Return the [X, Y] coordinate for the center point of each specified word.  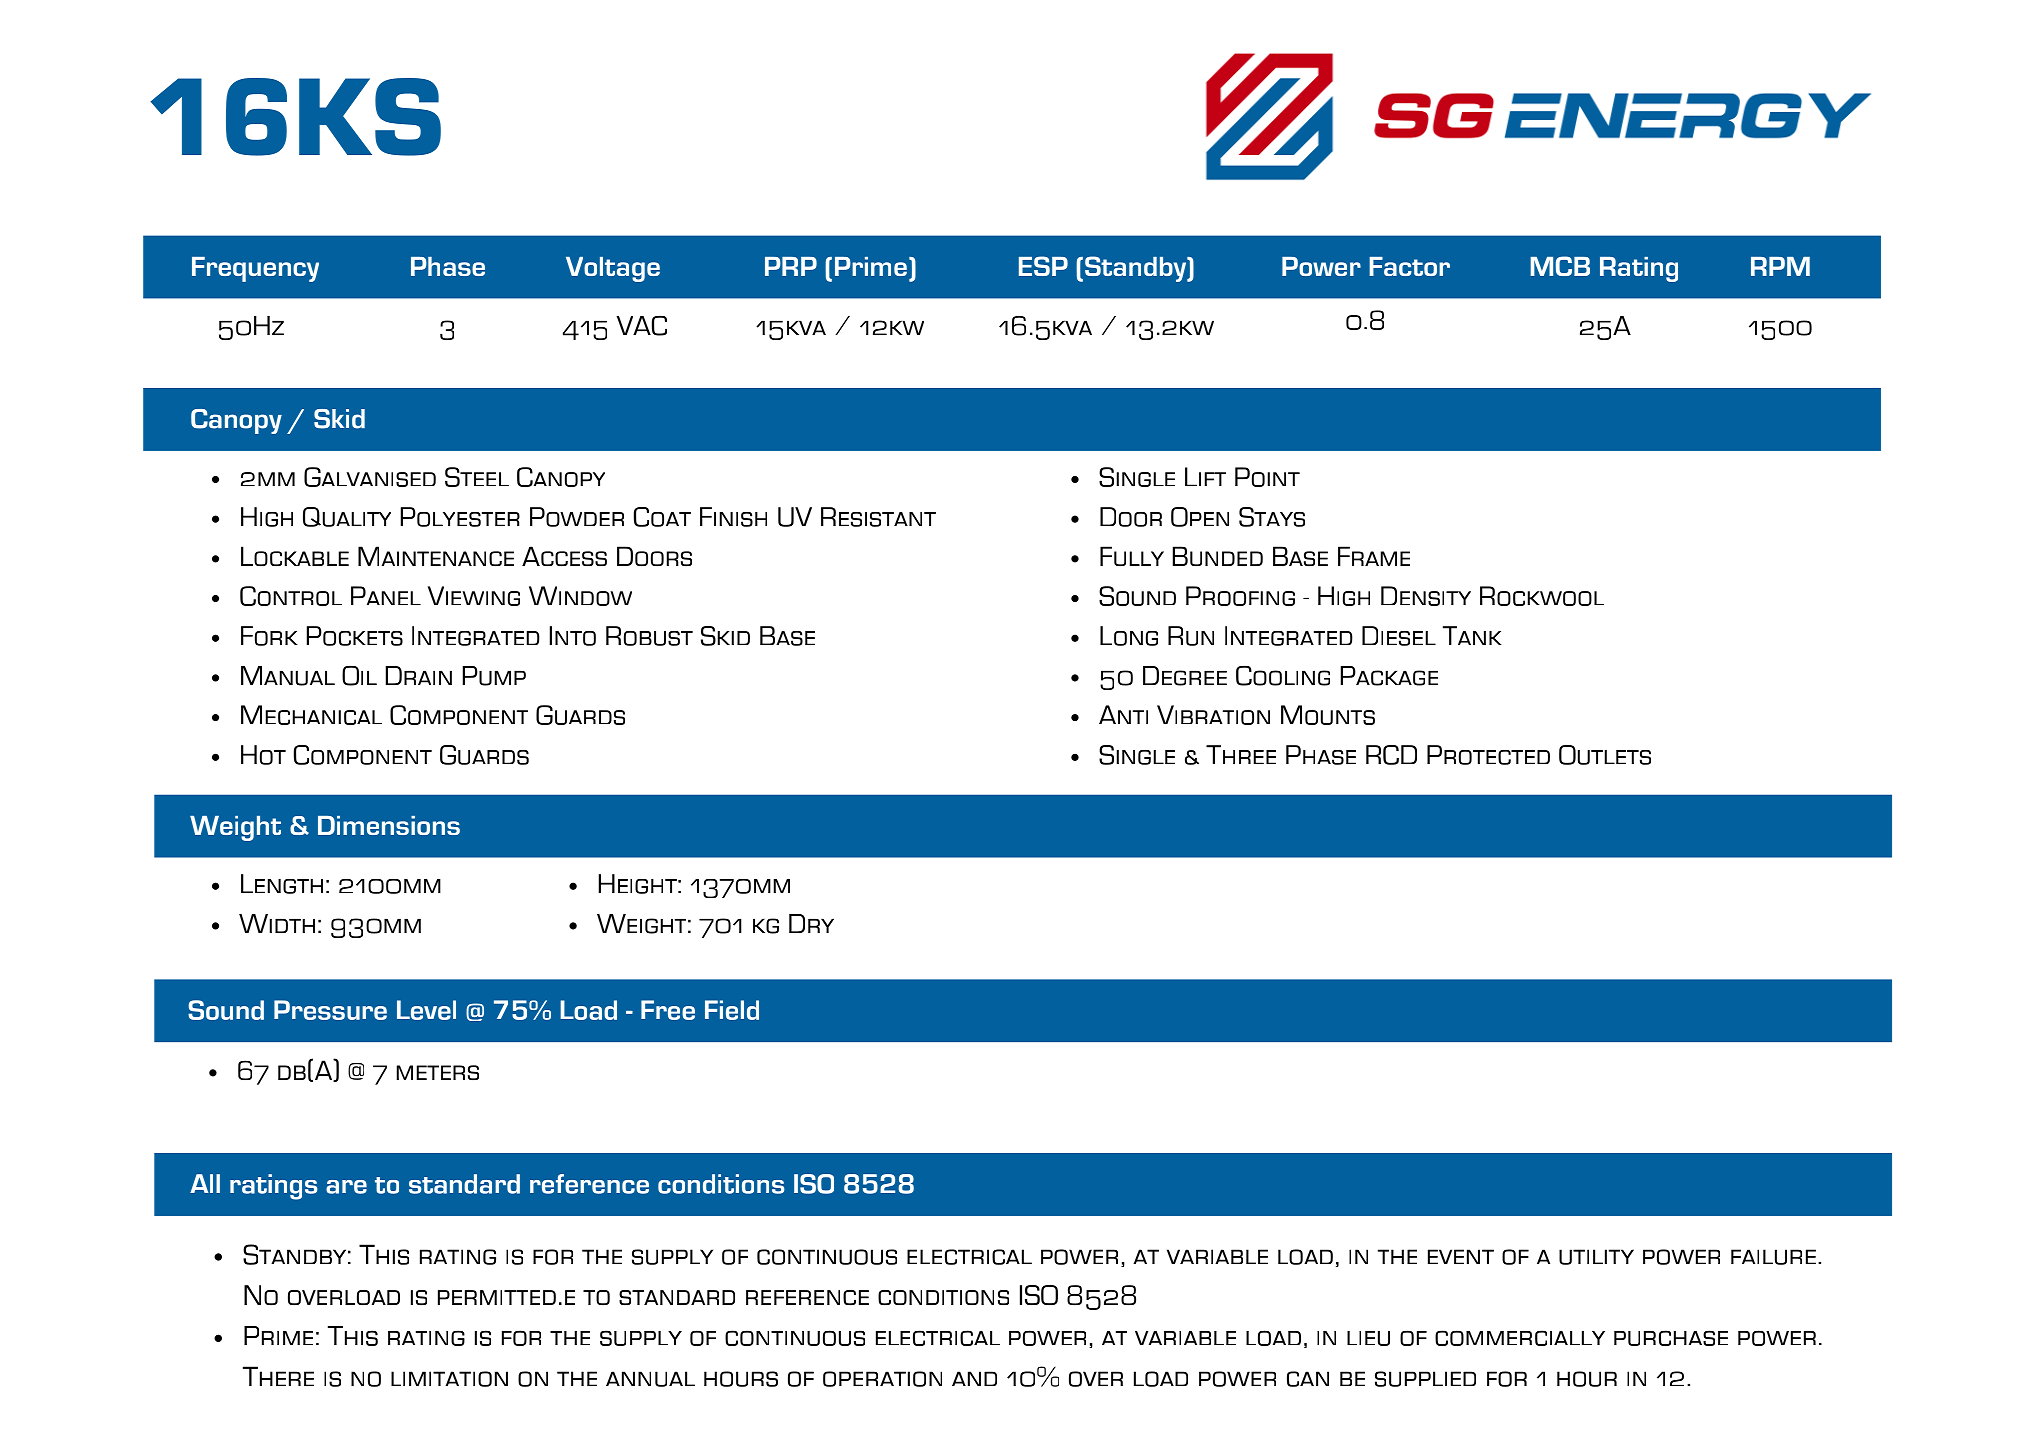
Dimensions [389, 825]
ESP [1043, 266]
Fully [1132, 556]
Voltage [613, 269]
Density [1426, 596]
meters [438, 1073]
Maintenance [436, 556]
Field [732, 1010]
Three [1241, 754]
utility [1596, 1257]
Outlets [1605, 755]
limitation [449, 1379]
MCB [1560, 266]
